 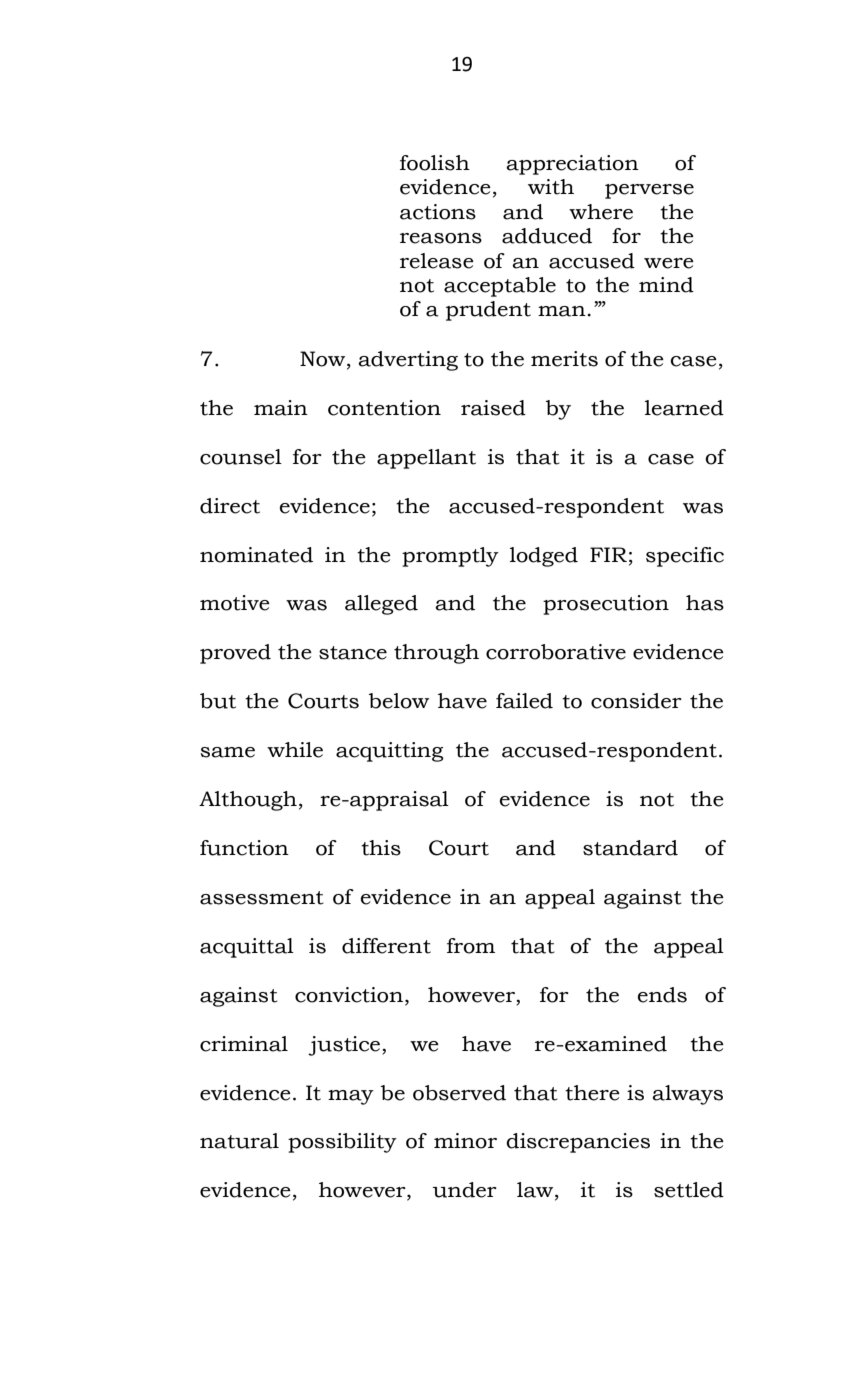 I want to click on consider, so click(x=636, y=701).
